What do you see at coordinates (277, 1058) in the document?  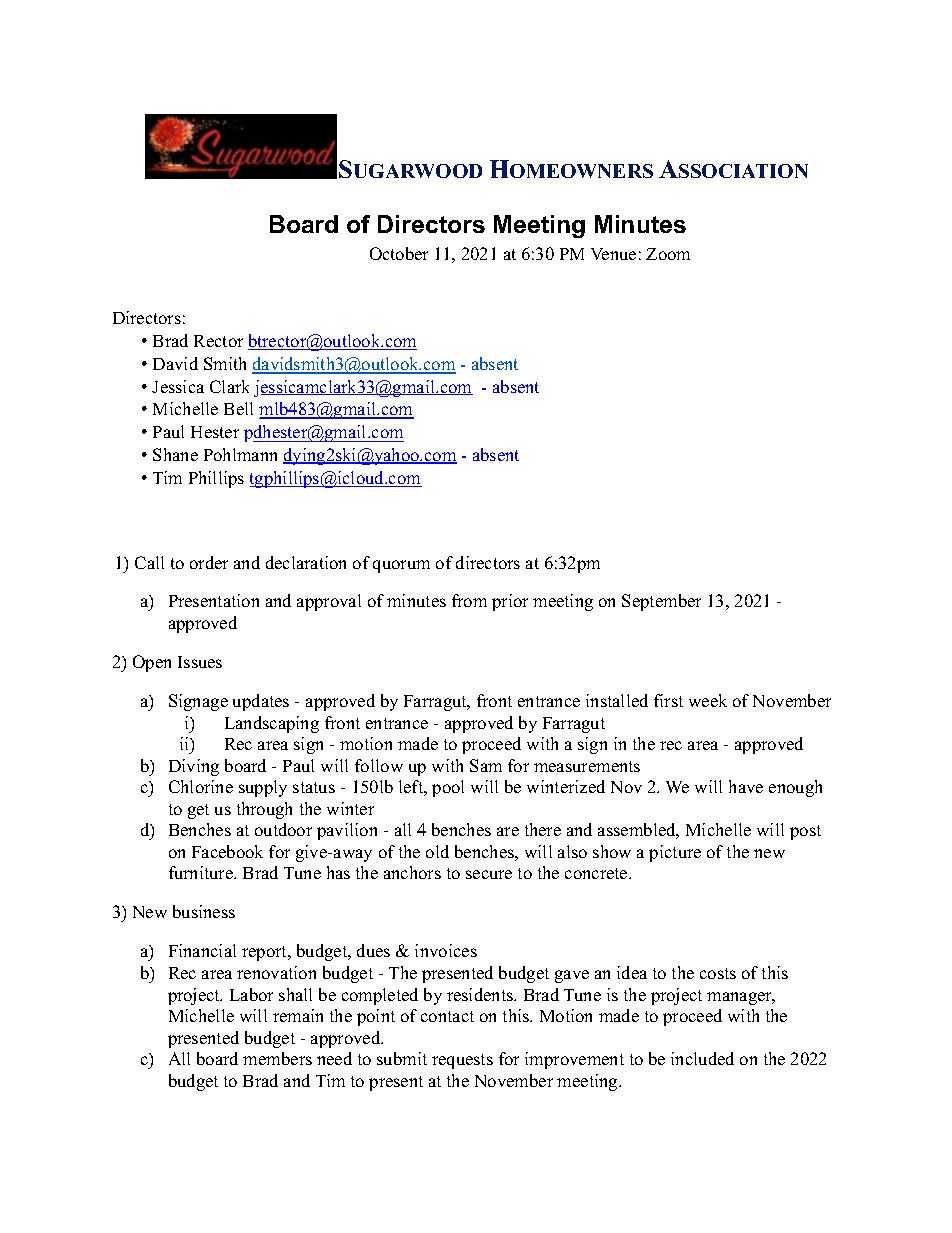 I see `members` at bounding box center [277, 1058].
